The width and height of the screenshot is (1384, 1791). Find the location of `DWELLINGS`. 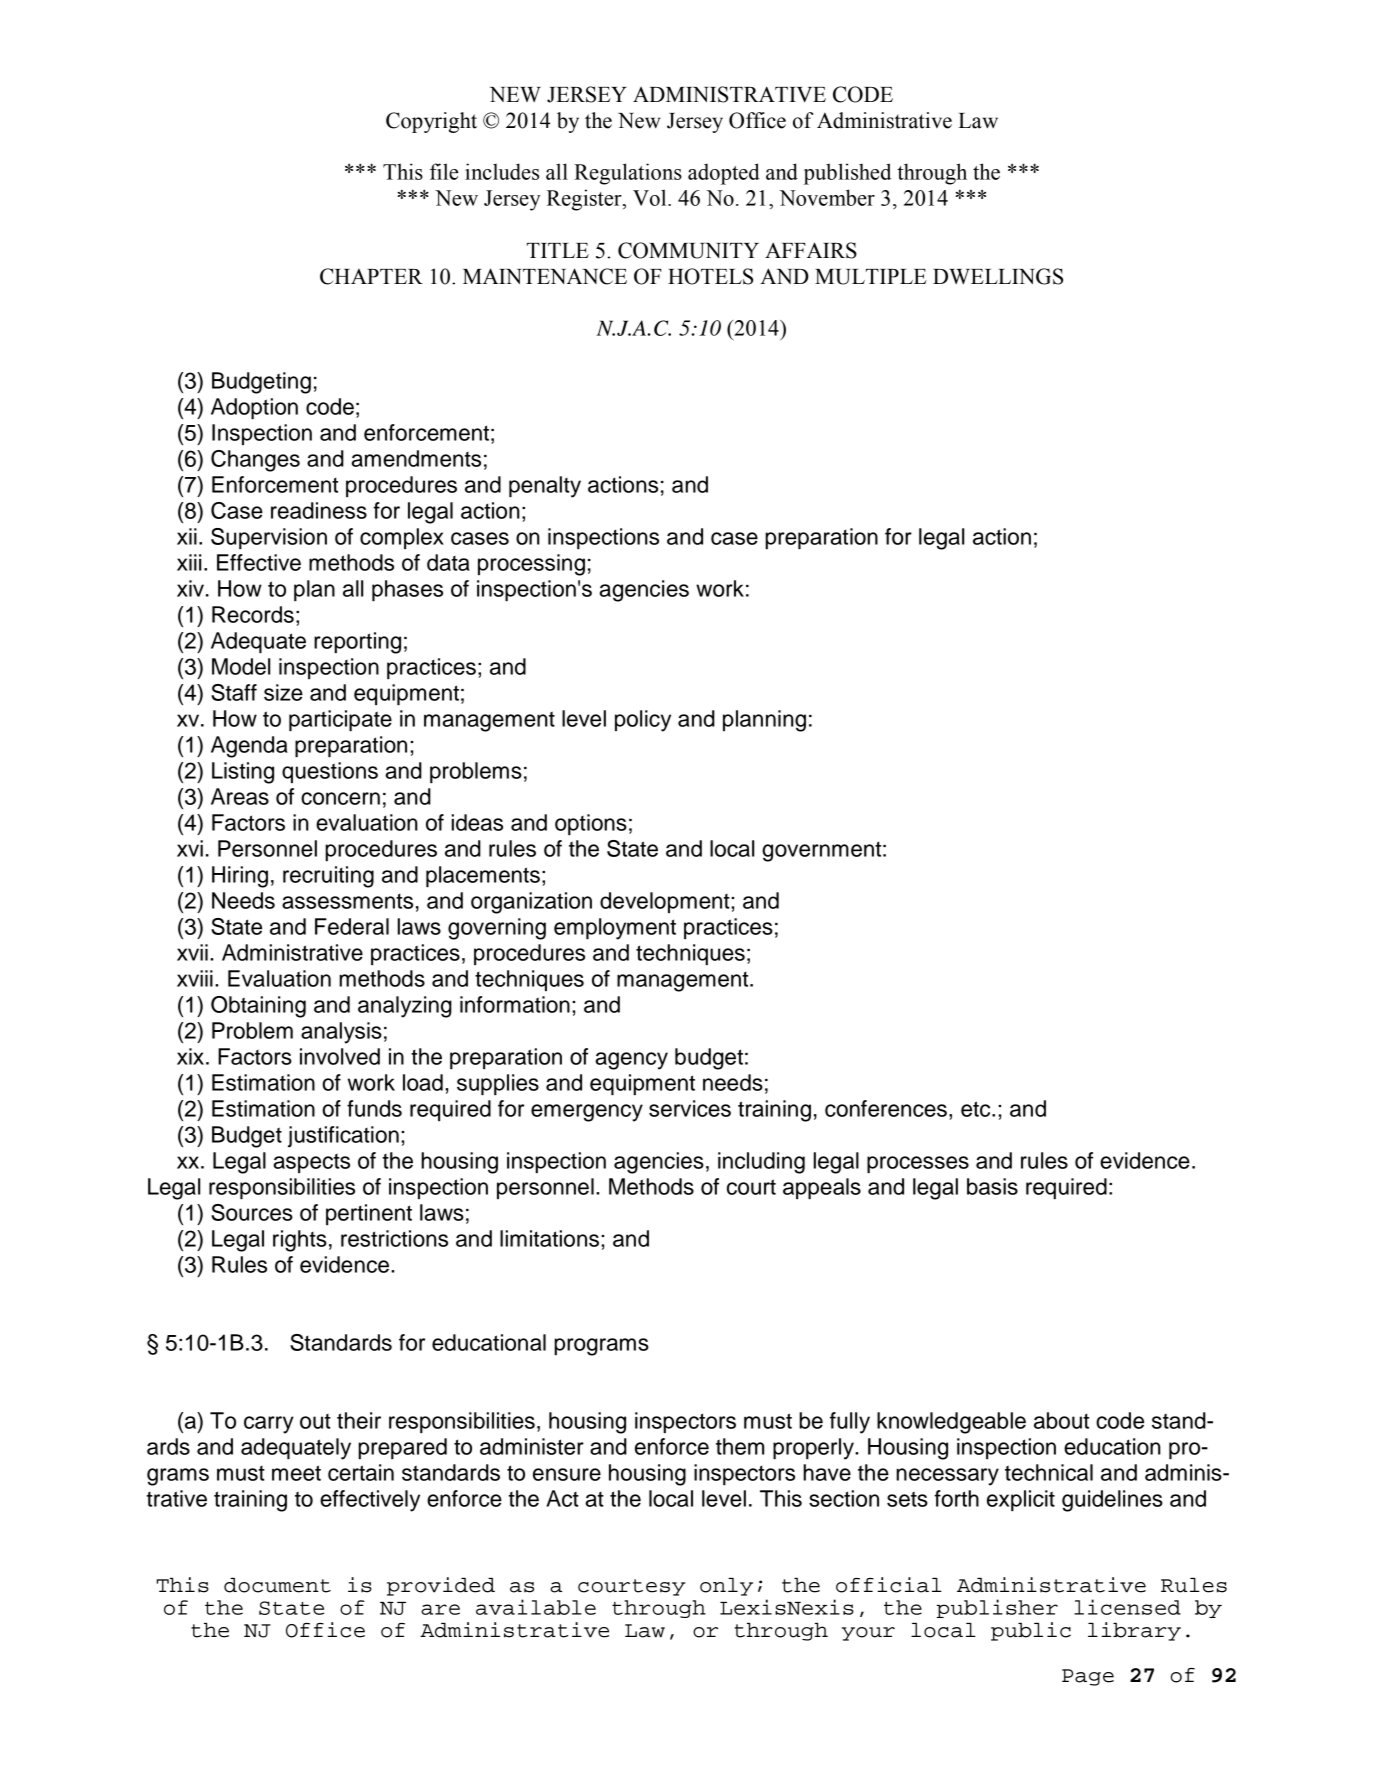

DWELLINGS is located at coordinates (998, 276).
